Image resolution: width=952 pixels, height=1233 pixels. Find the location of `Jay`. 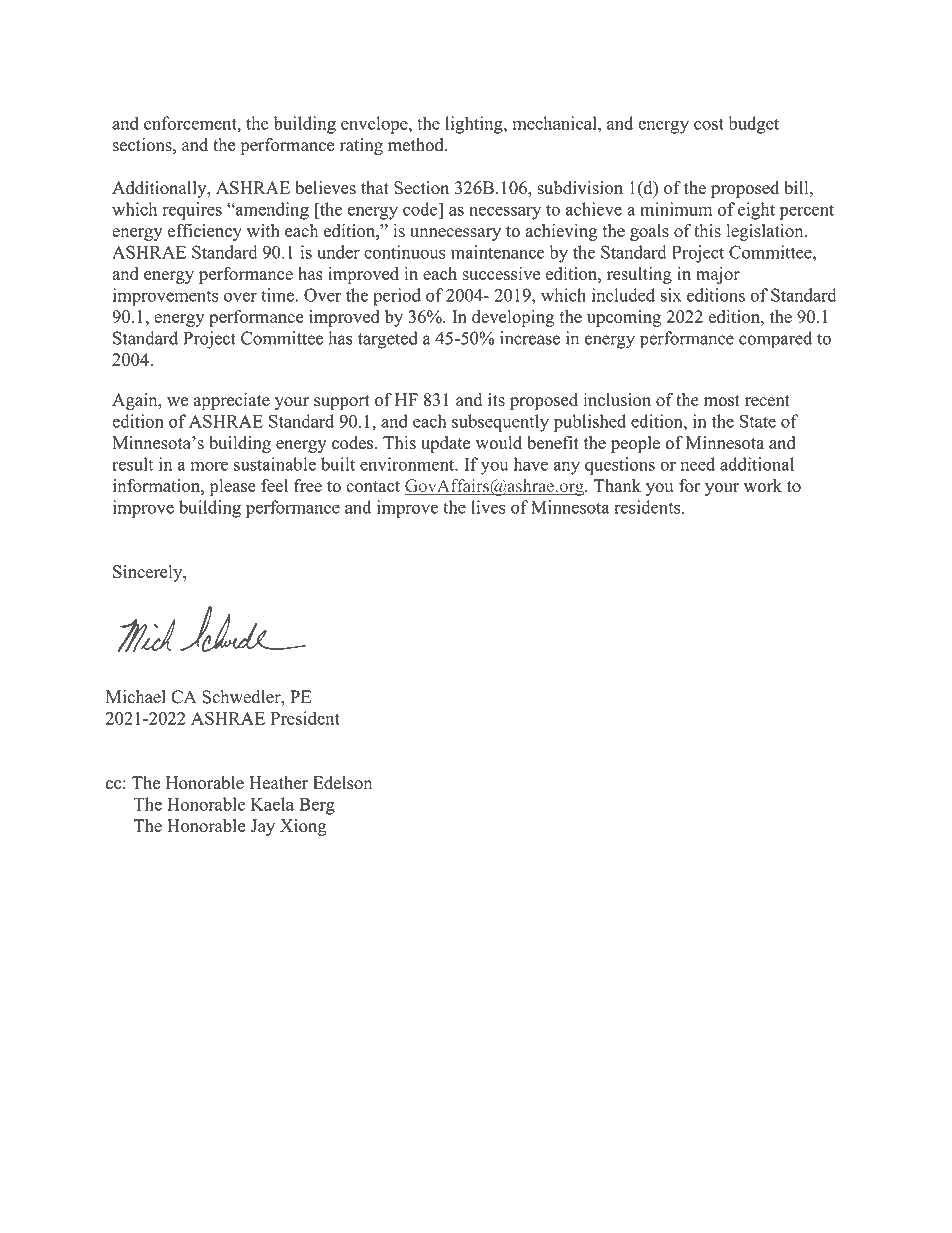

Jay is located at coordinates (262, 827).
